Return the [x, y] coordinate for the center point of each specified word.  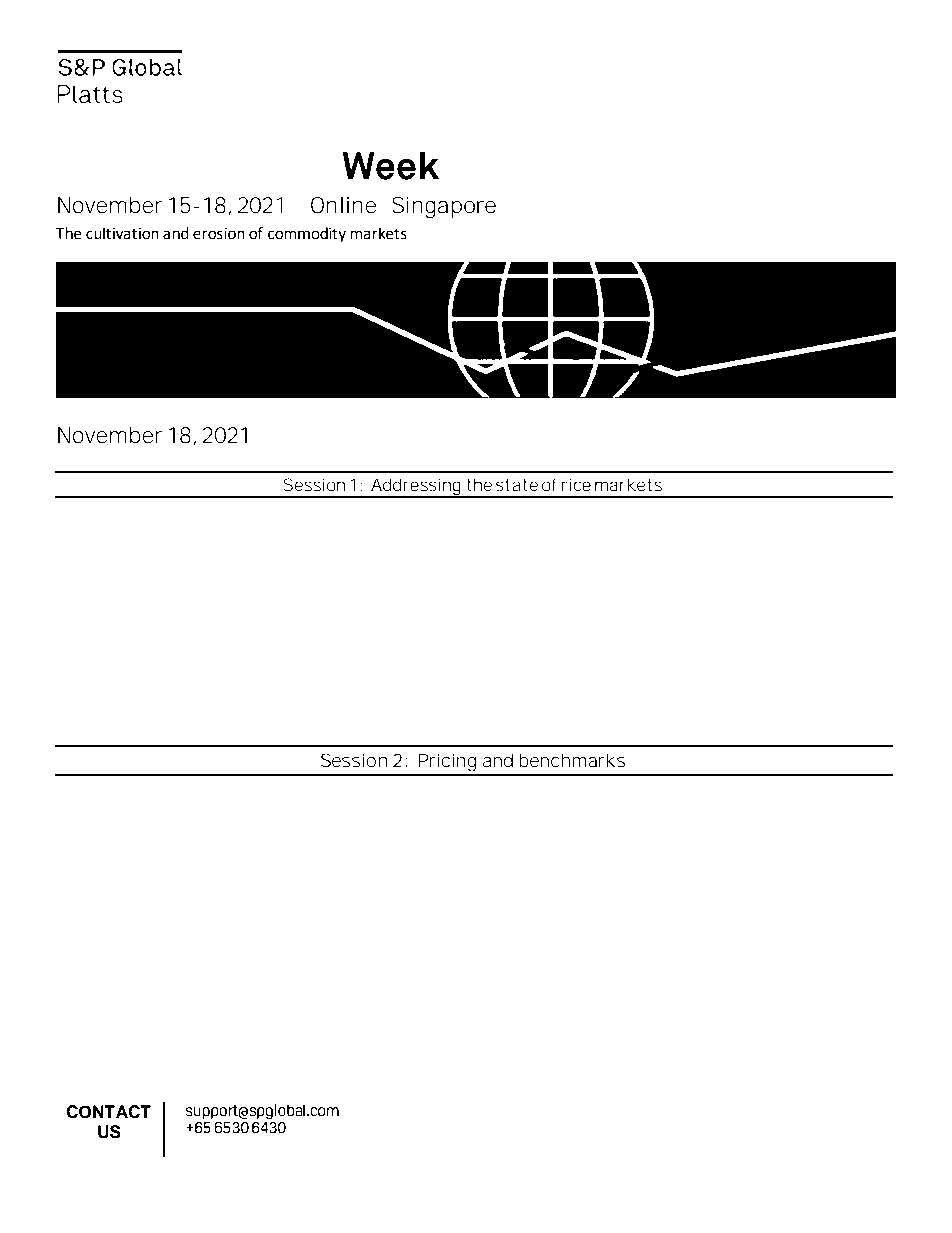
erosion [219, 234]
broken [454, 803]
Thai [498, 803]
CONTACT [108, 1112]
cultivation [122, 233]
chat [193, 803]
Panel [132, 697]
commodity [307, 235]
